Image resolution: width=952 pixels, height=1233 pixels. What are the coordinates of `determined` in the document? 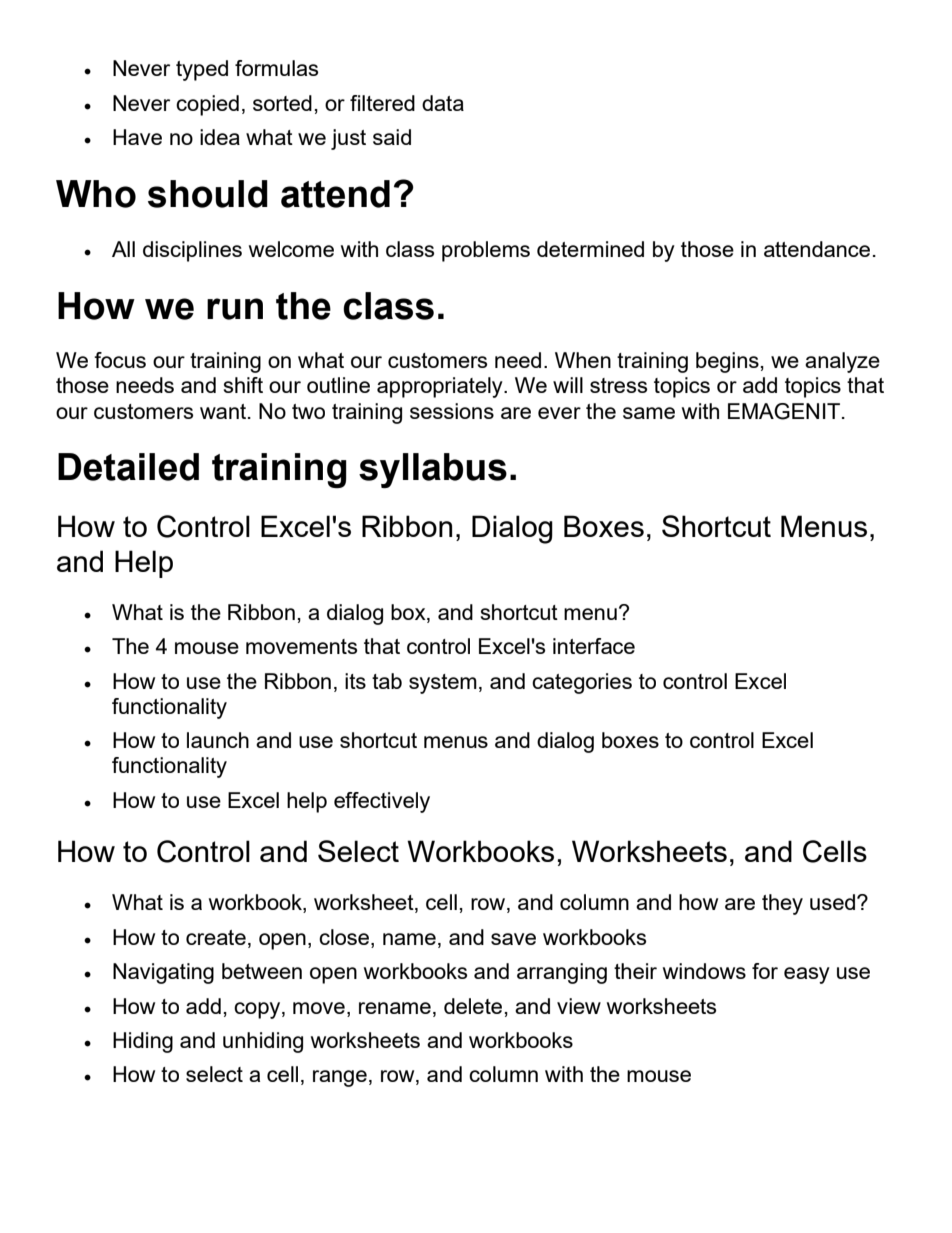 It's located at (590, 249).
